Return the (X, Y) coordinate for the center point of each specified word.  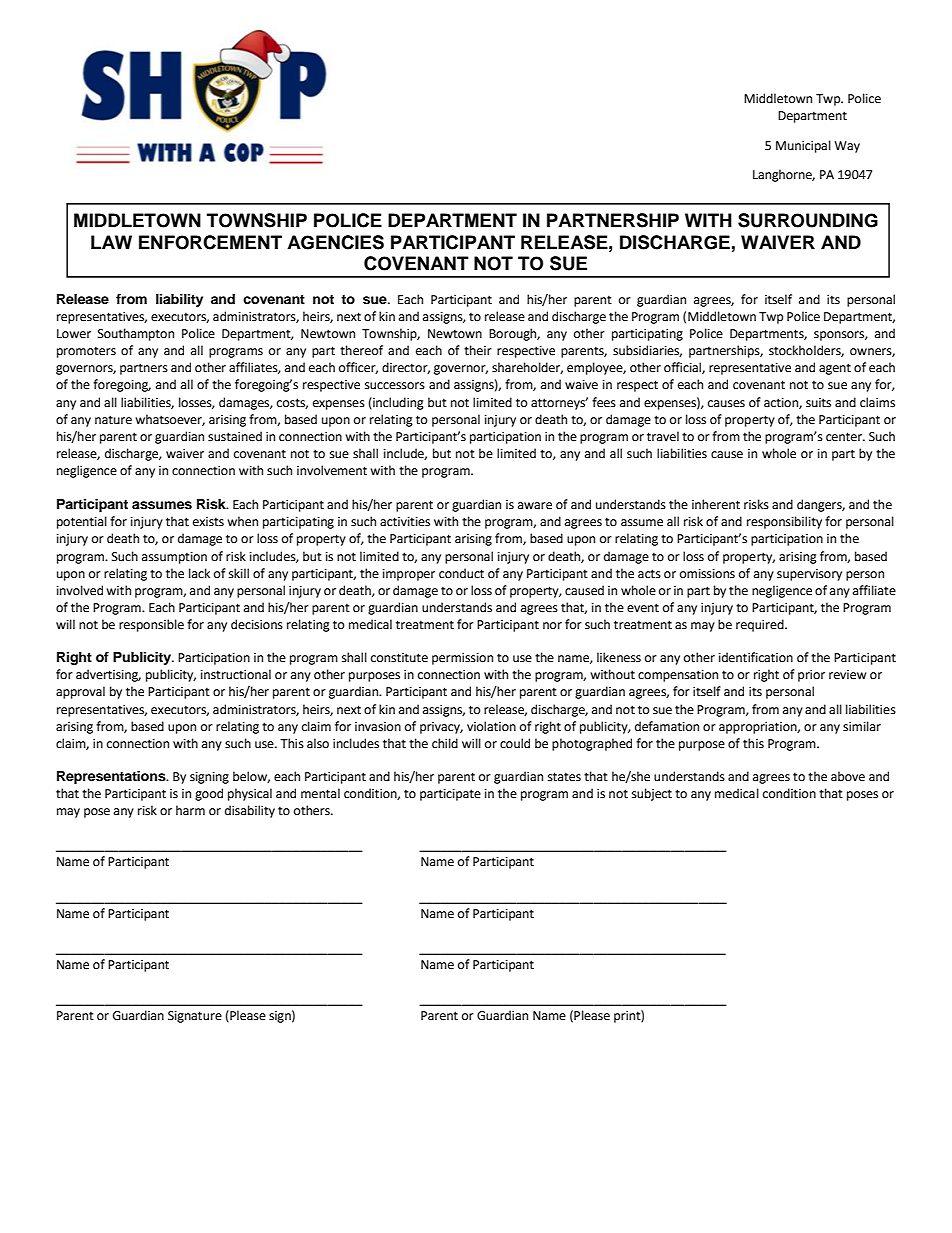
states (564, 777)
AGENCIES (335, 242)
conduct (461, 573)
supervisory (809, 575)
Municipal (803, 146)
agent (835, 369)
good (209, 794)
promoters (86, 352)
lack (199, 573)
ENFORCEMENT (210, 242)
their (478, 350)
